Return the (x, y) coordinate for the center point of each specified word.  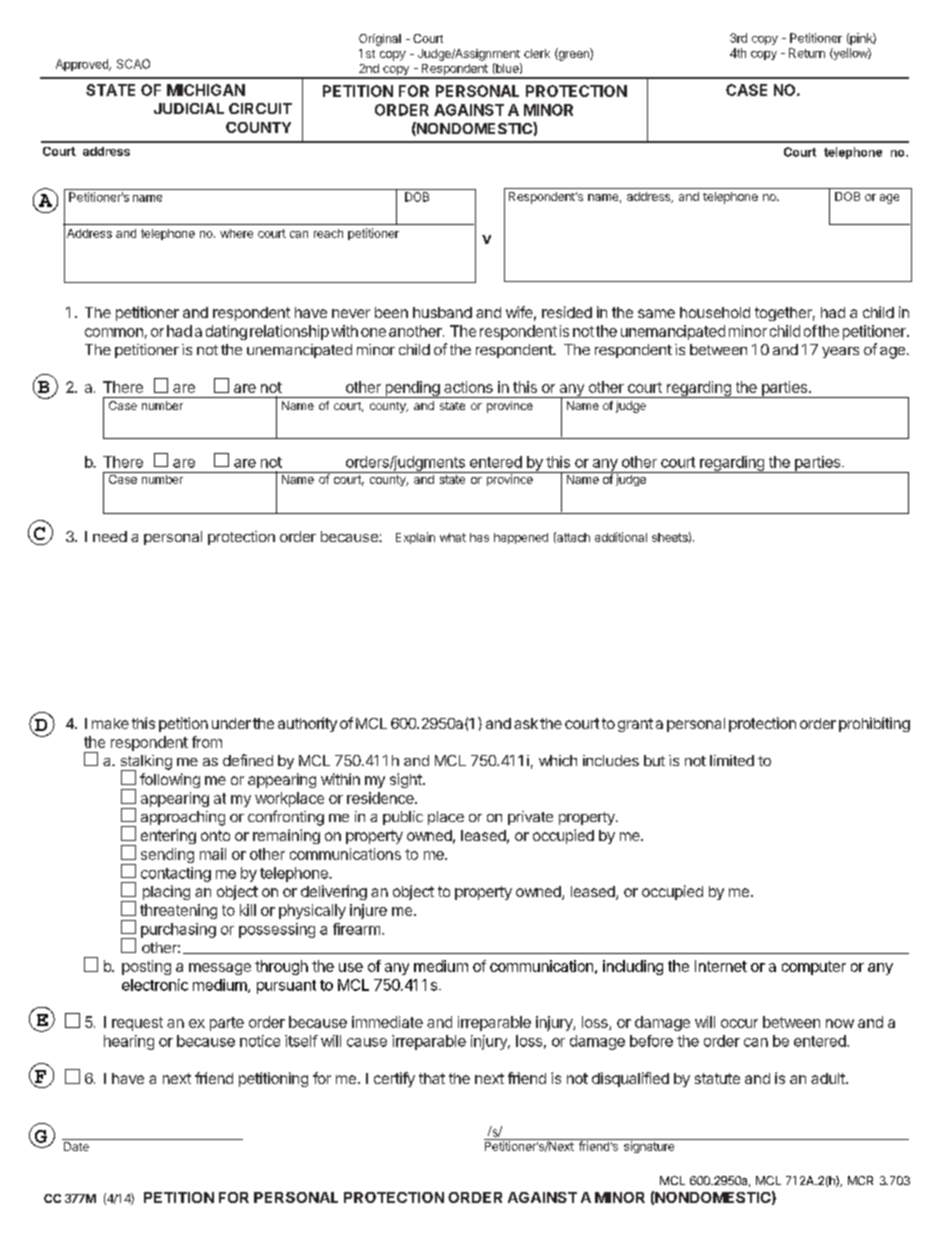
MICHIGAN (206, 90)
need (110, 536)
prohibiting (874, 724)
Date (76, 1146)
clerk (537, 53)
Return (807, 53)
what (453, 537)
